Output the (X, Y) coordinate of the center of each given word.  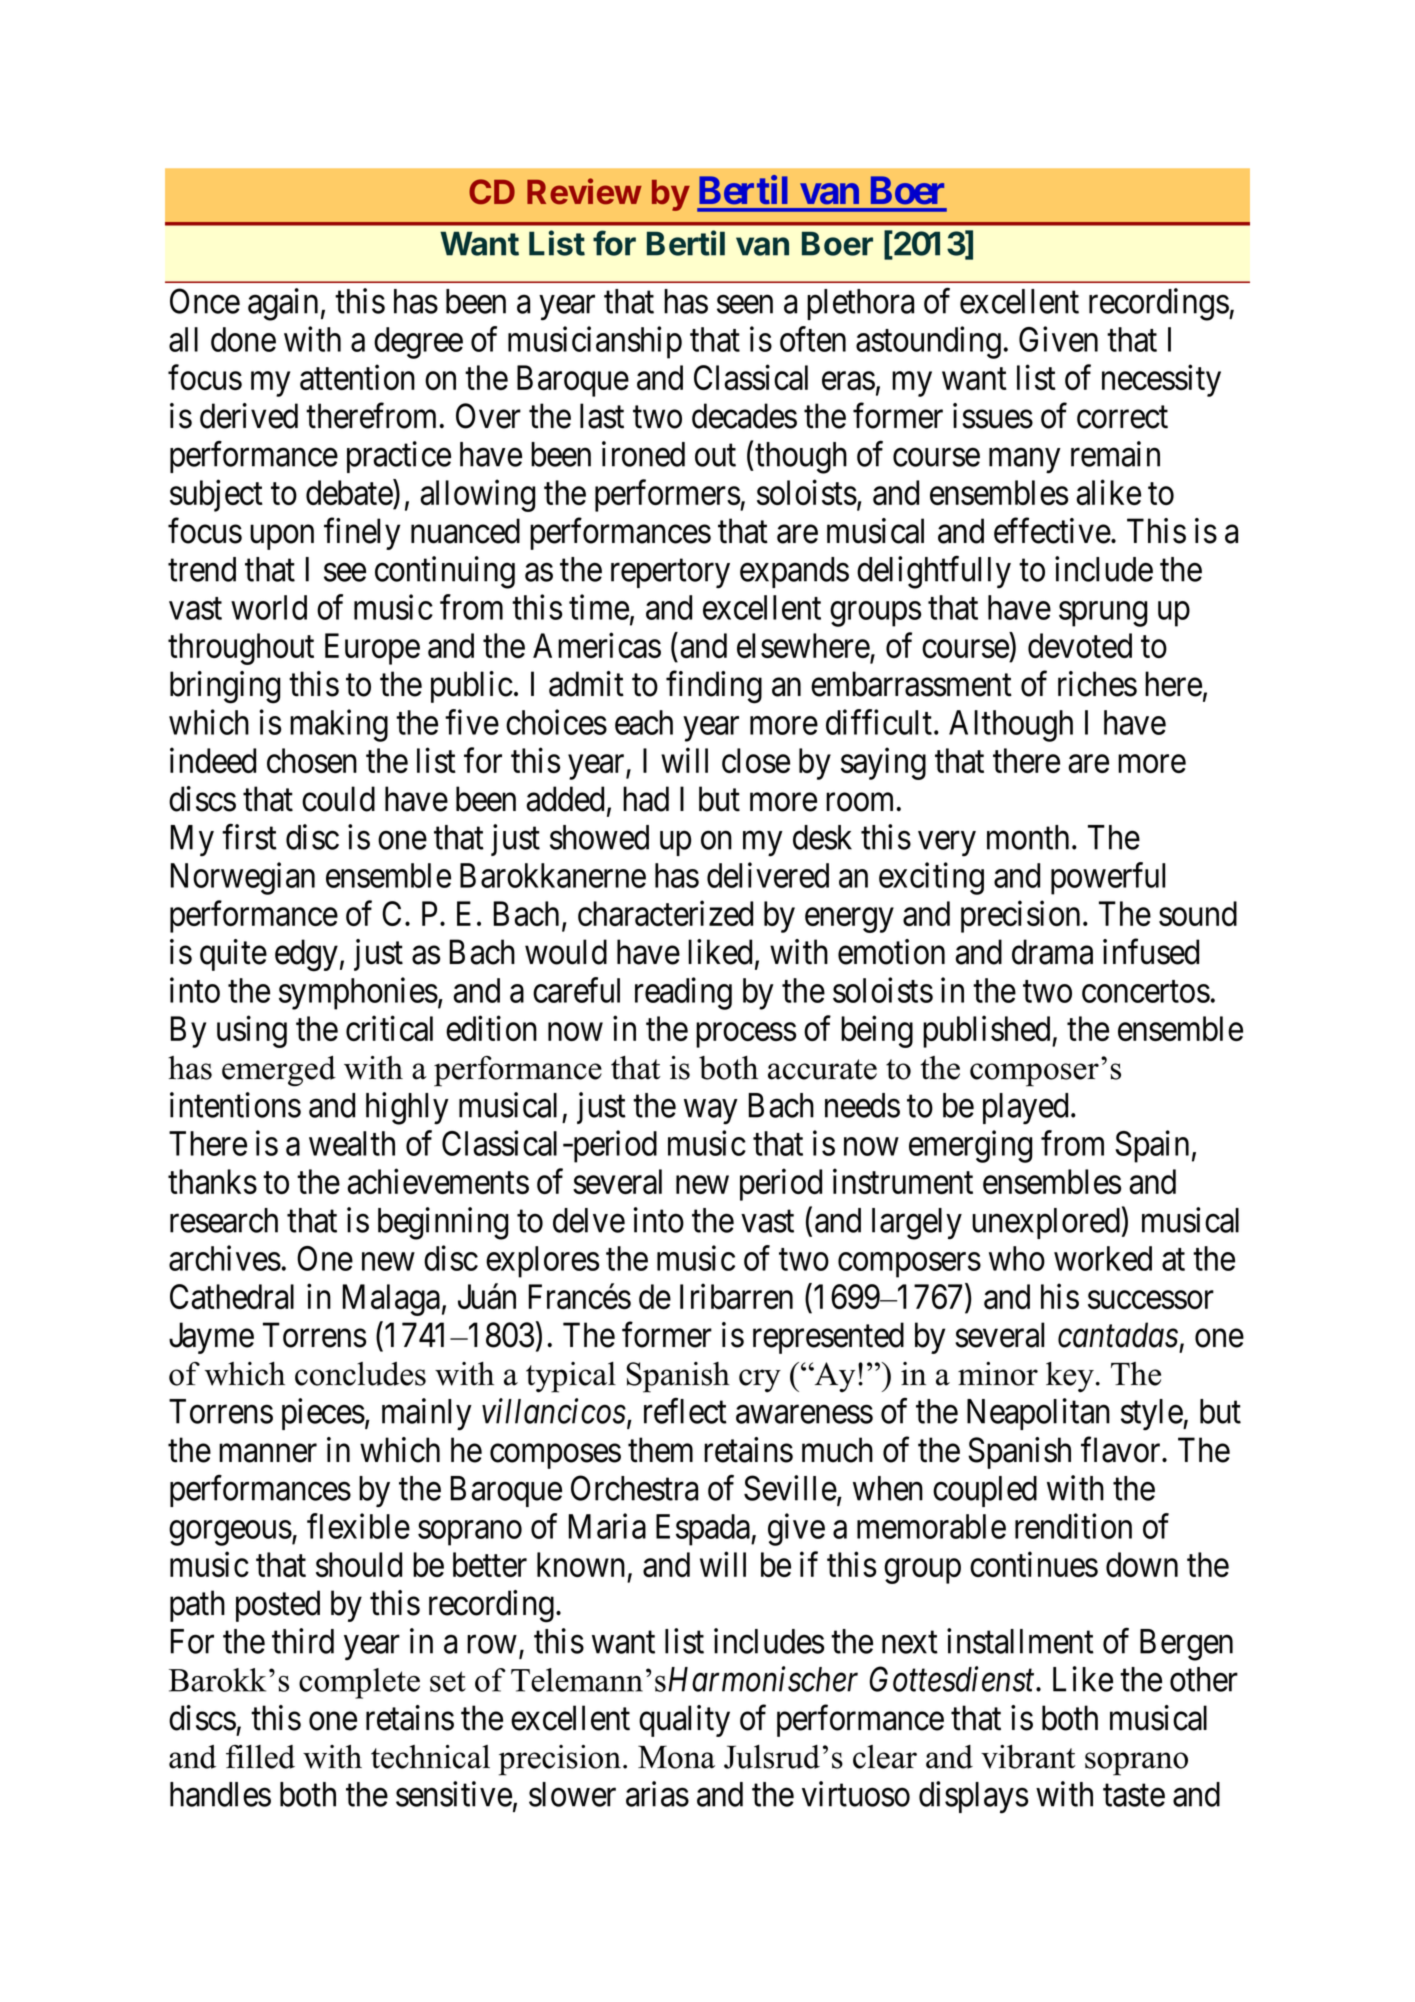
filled (260, 1757)
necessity (1161, 381)
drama (1052, 952)
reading (683, 993)
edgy (306, 955)
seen (745, 305)
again (283, 304)
